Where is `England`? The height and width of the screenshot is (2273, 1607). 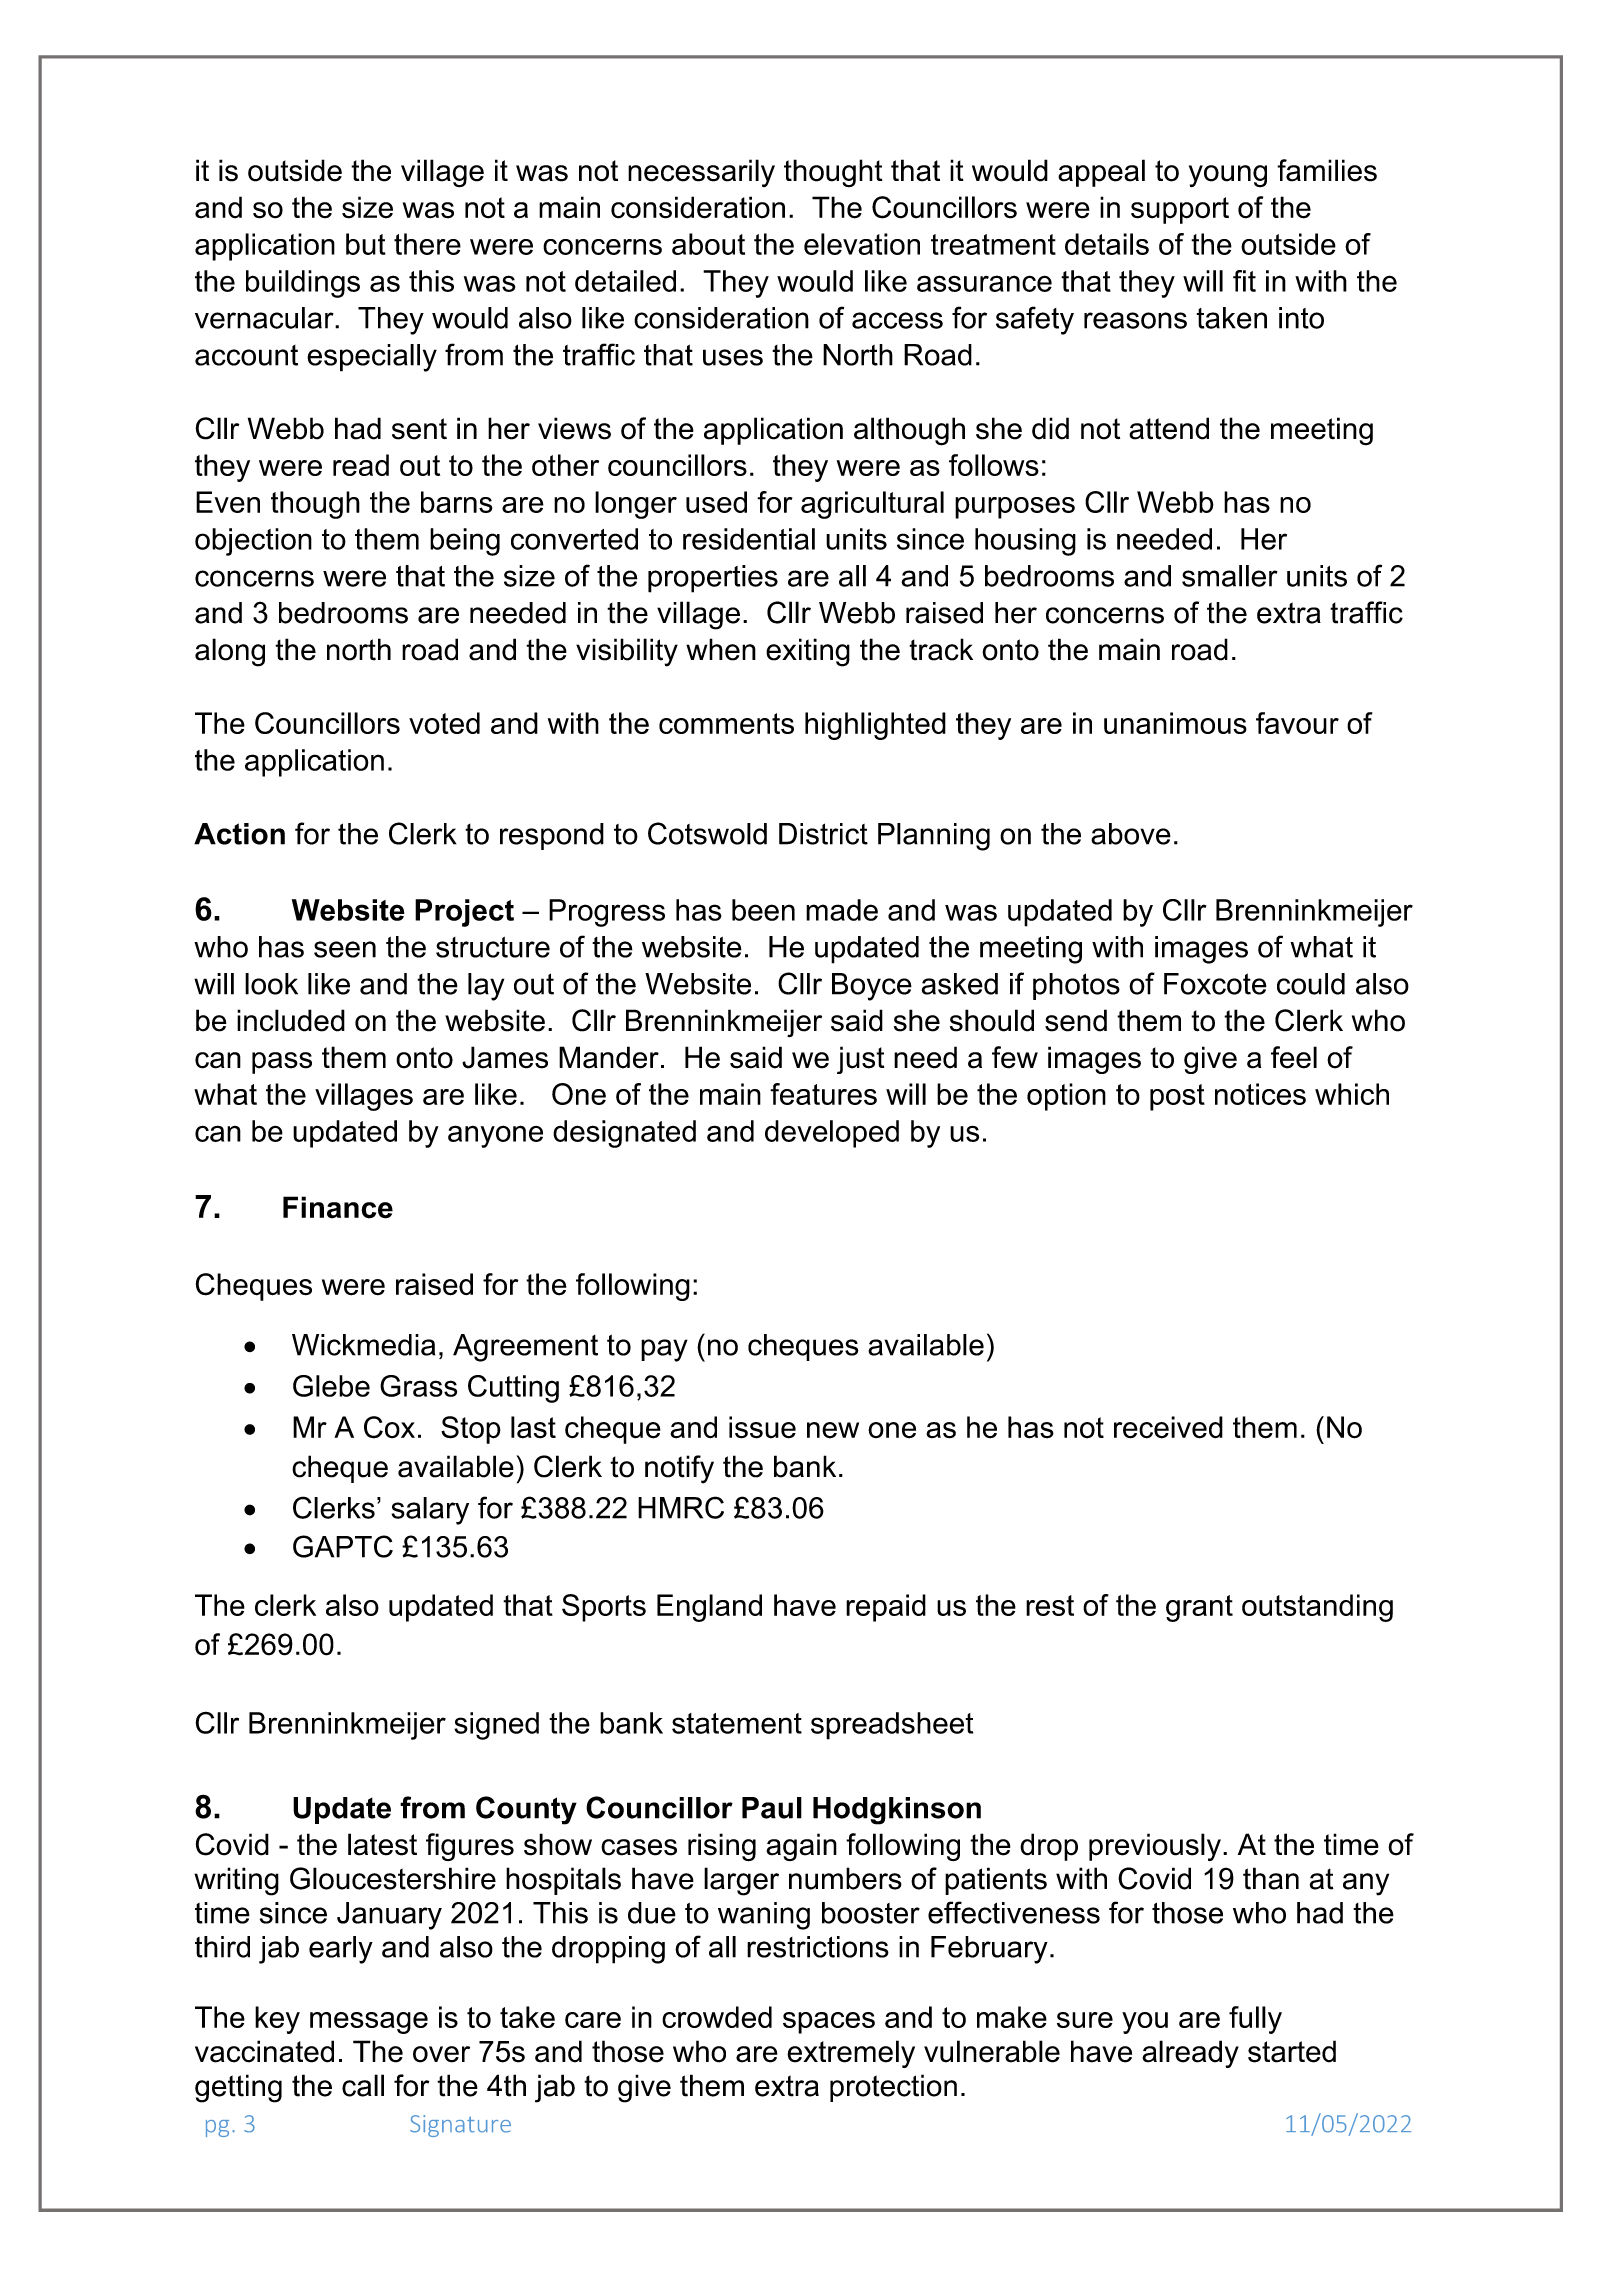
England is located at coordinates (709, 1608).
